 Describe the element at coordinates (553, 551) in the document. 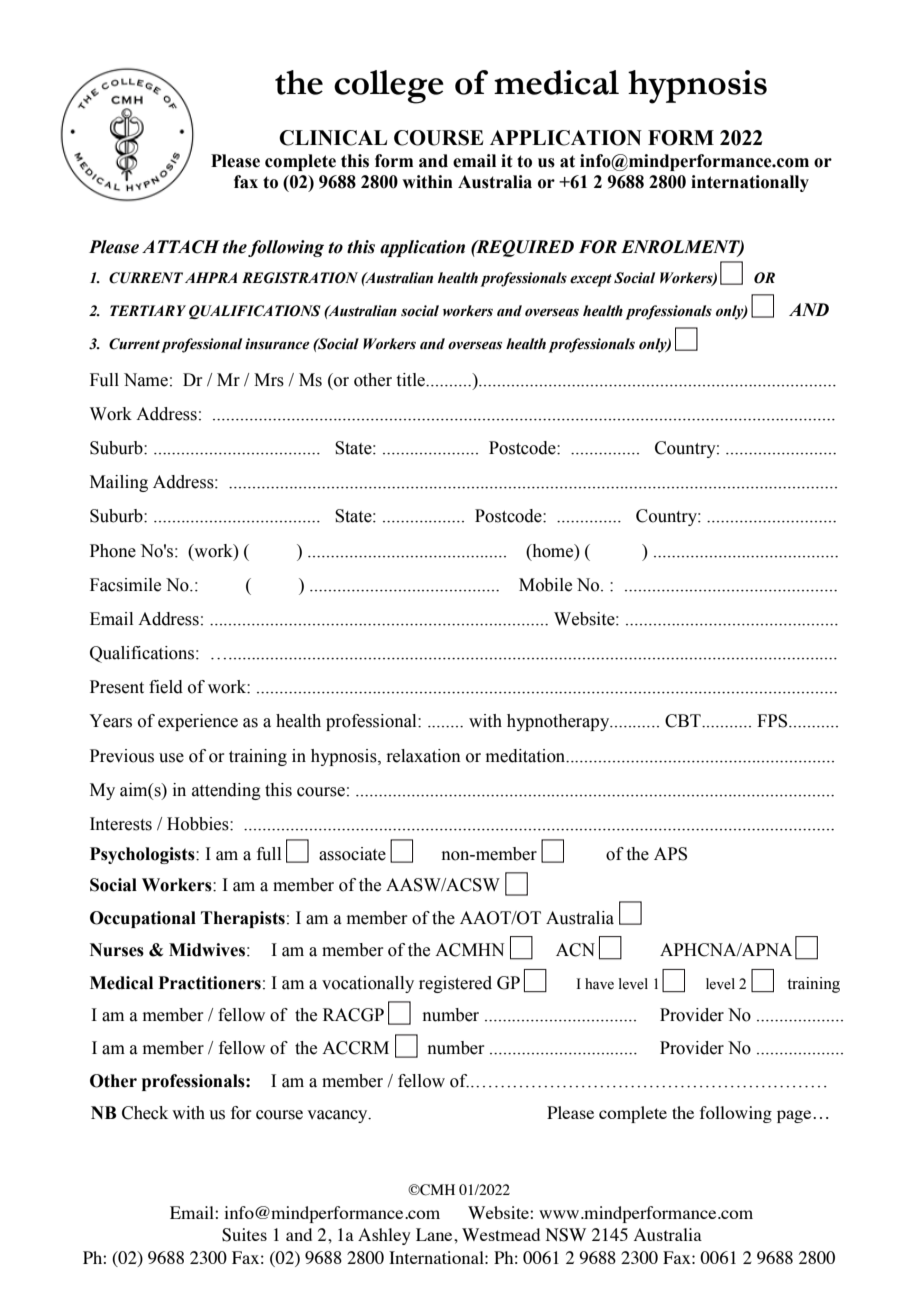

I see `home` at that location.
